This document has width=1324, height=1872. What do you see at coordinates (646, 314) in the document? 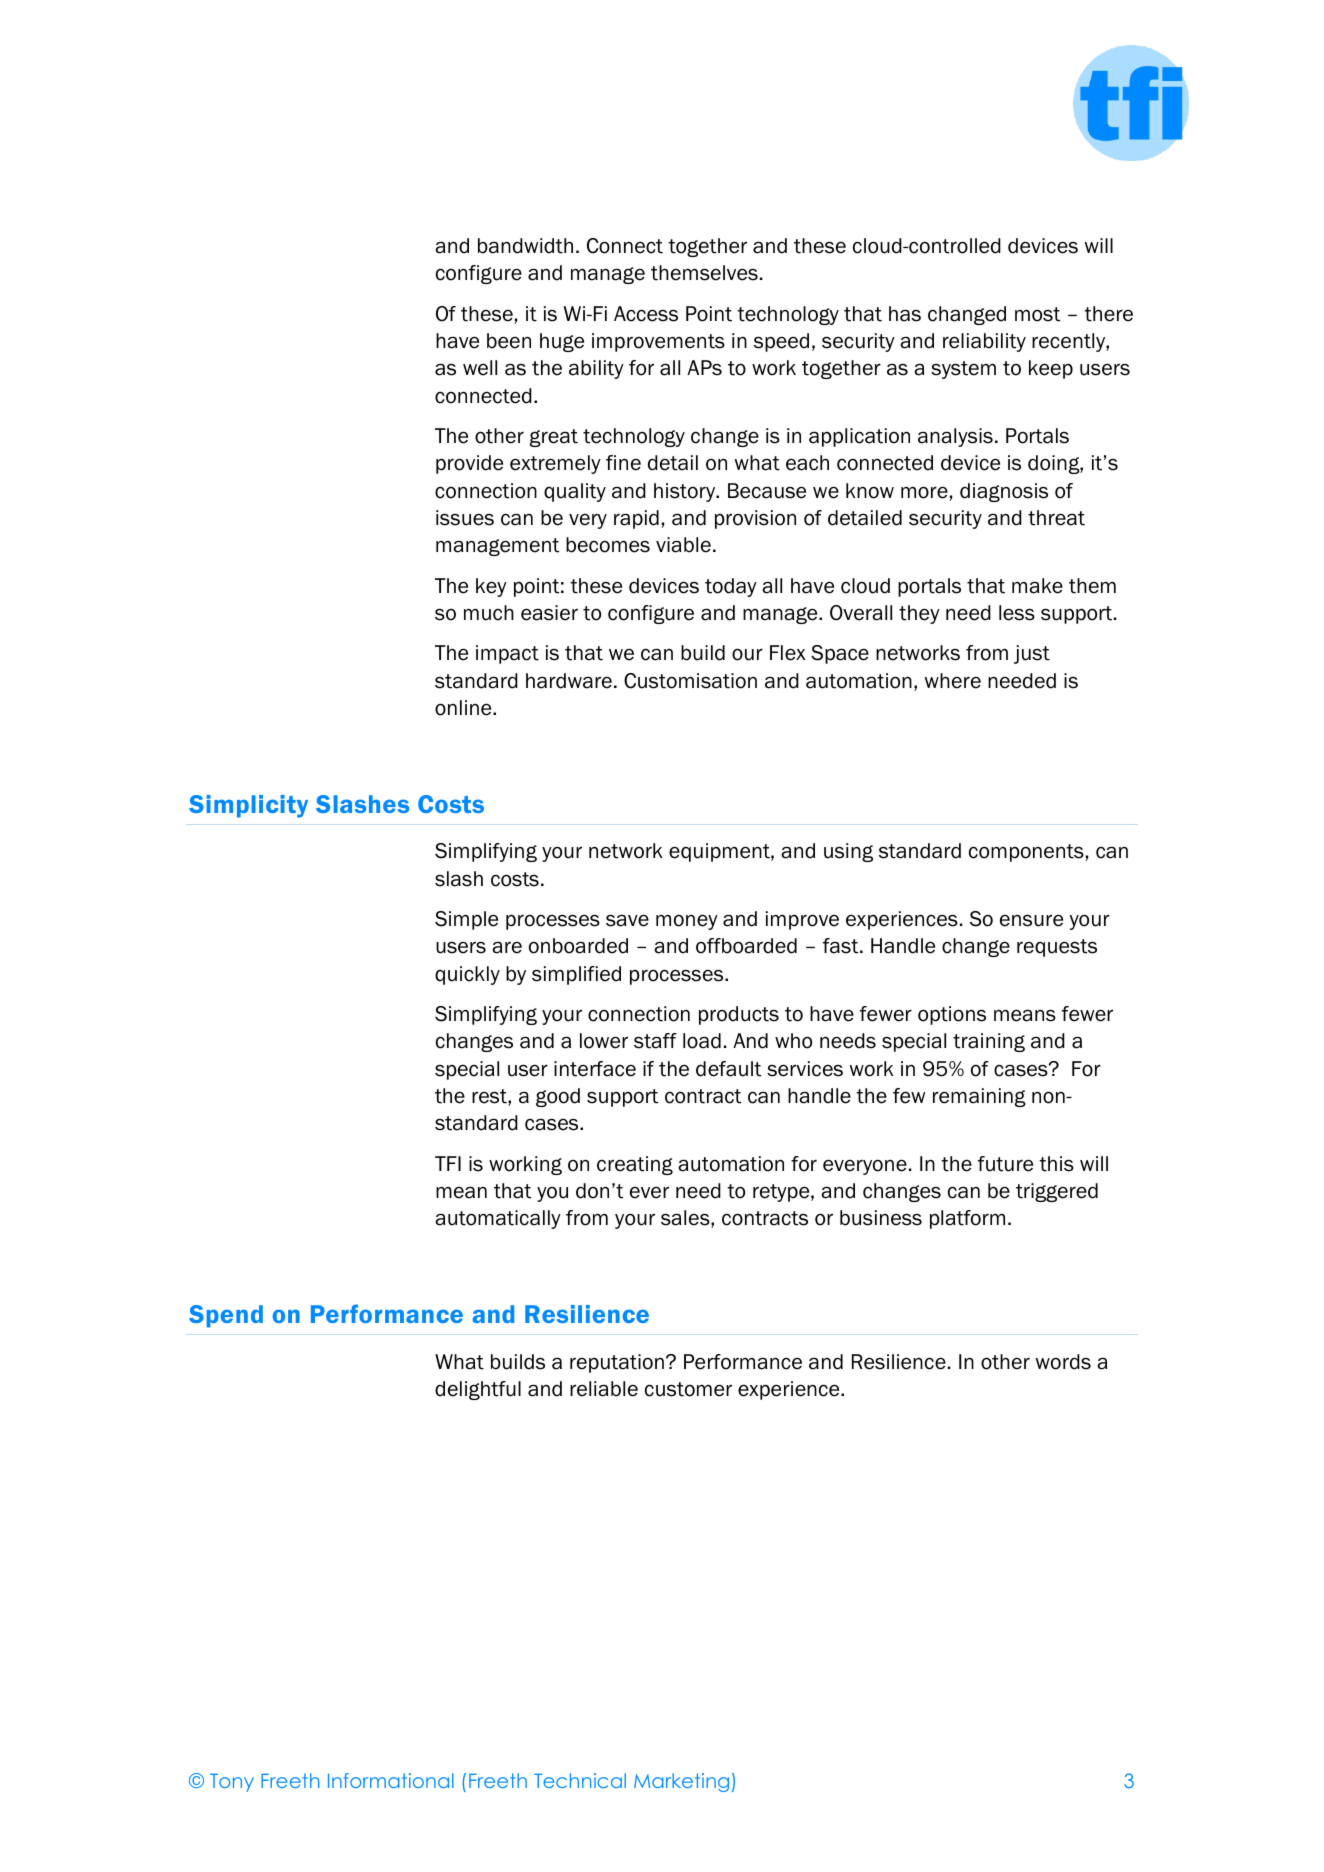
I see `Access` at bounding box center [646, 314].
